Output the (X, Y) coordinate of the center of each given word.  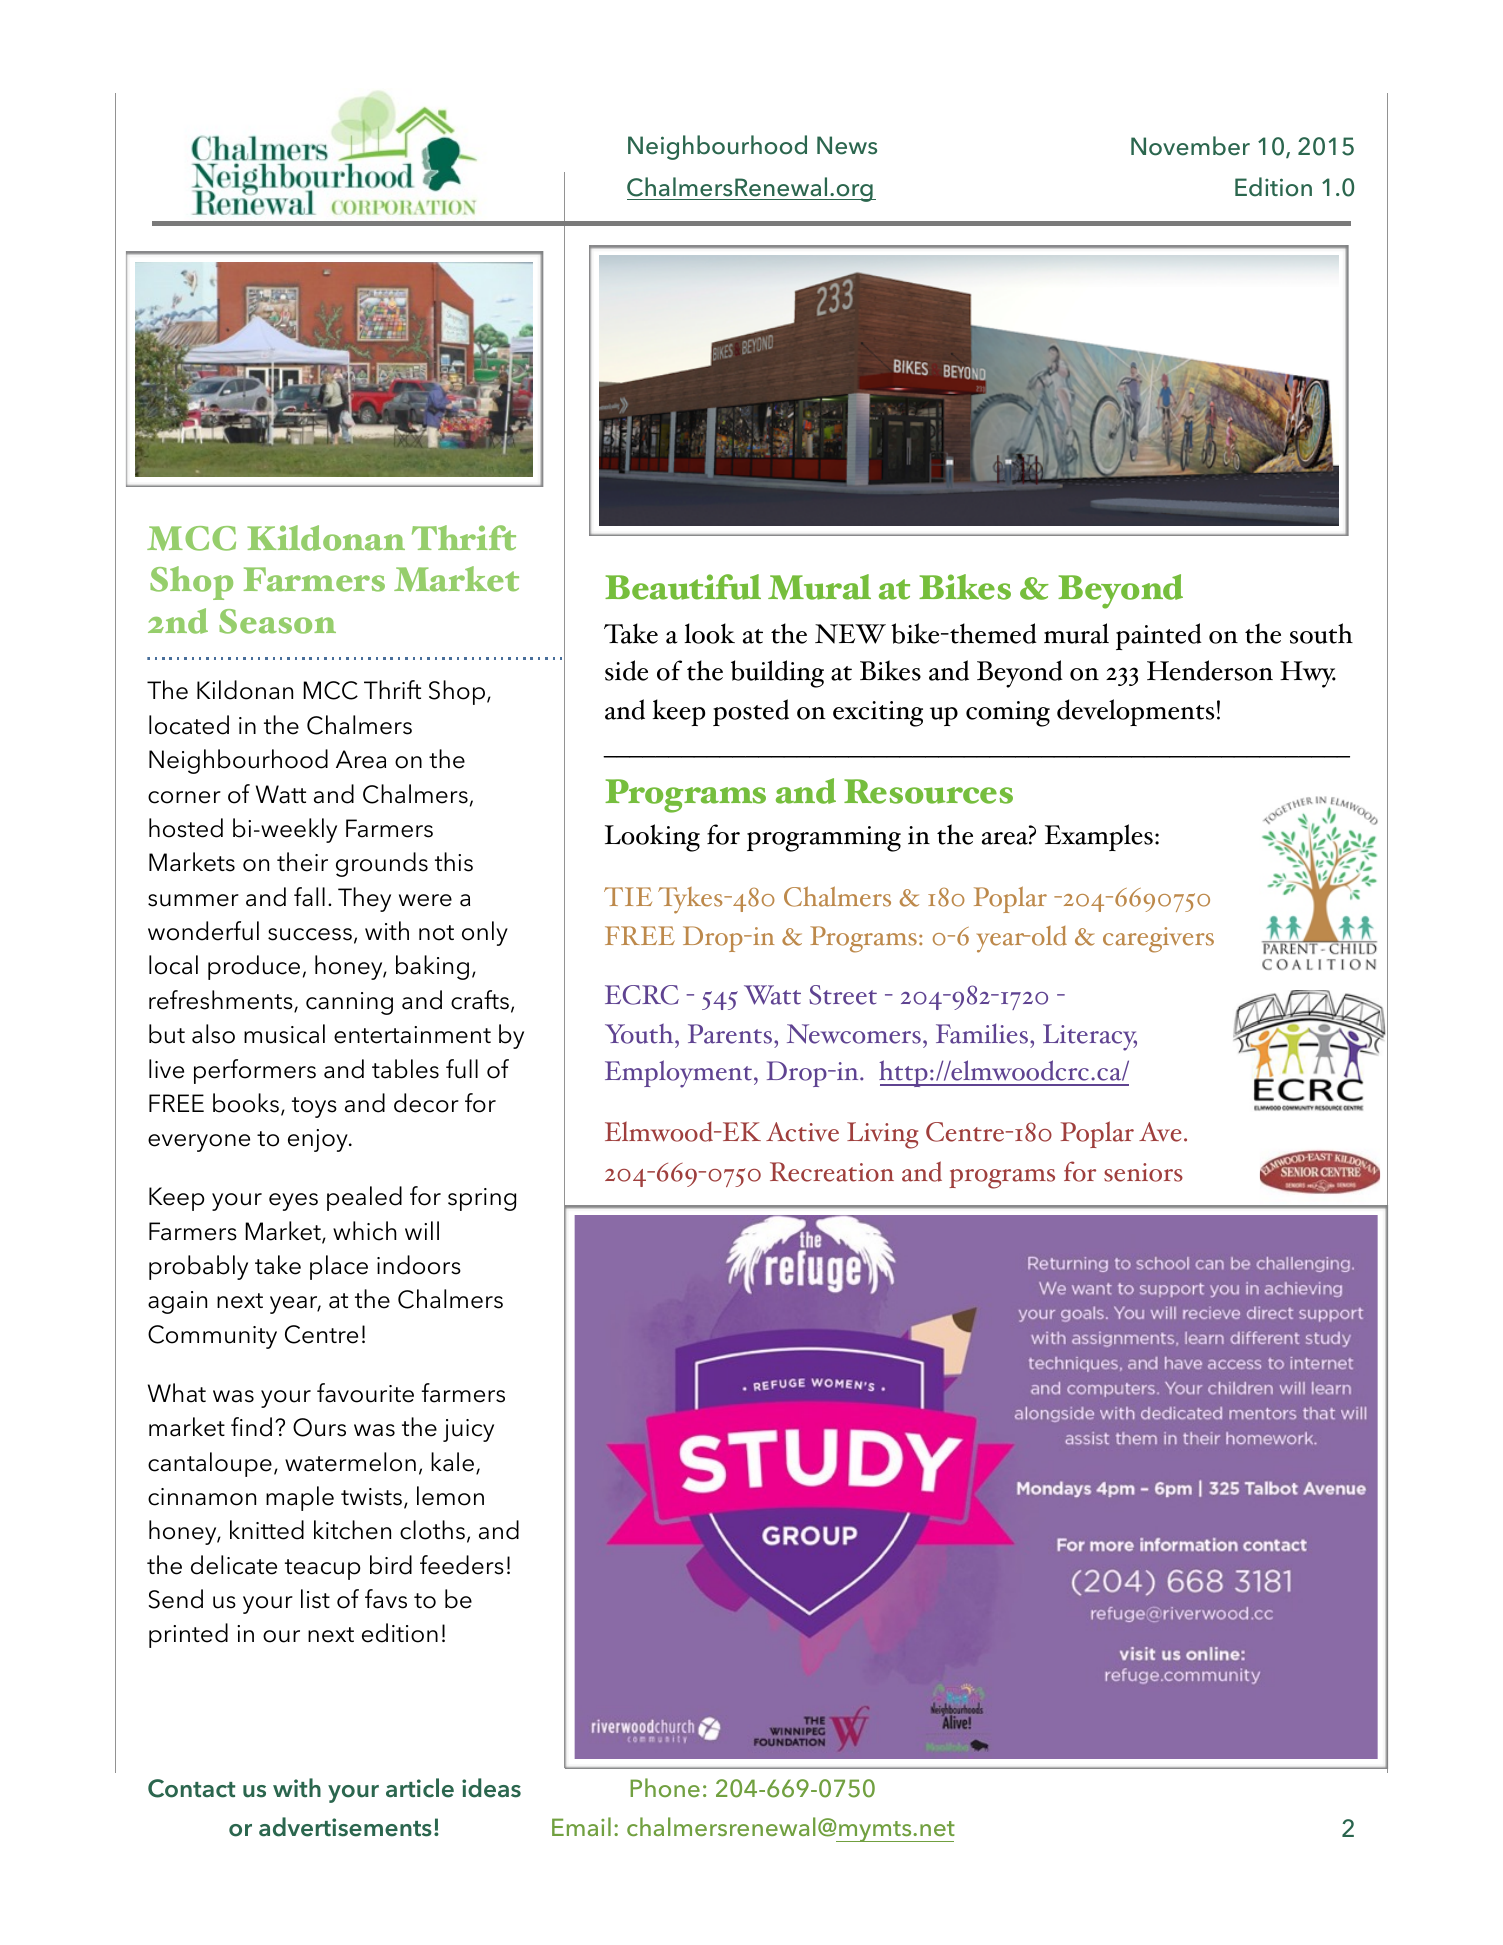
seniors (1143, 1172)
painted (1159, 636)
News (847, 145)
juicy (468, 1430)
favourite (365, 1393)
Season (277, 621)
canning (349, 1003)
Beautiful (683, 587)
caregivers (1158, 940)
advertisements (345, 1827)
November (1190, 146)
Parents (731, 1034)
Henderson (1210, 670)
